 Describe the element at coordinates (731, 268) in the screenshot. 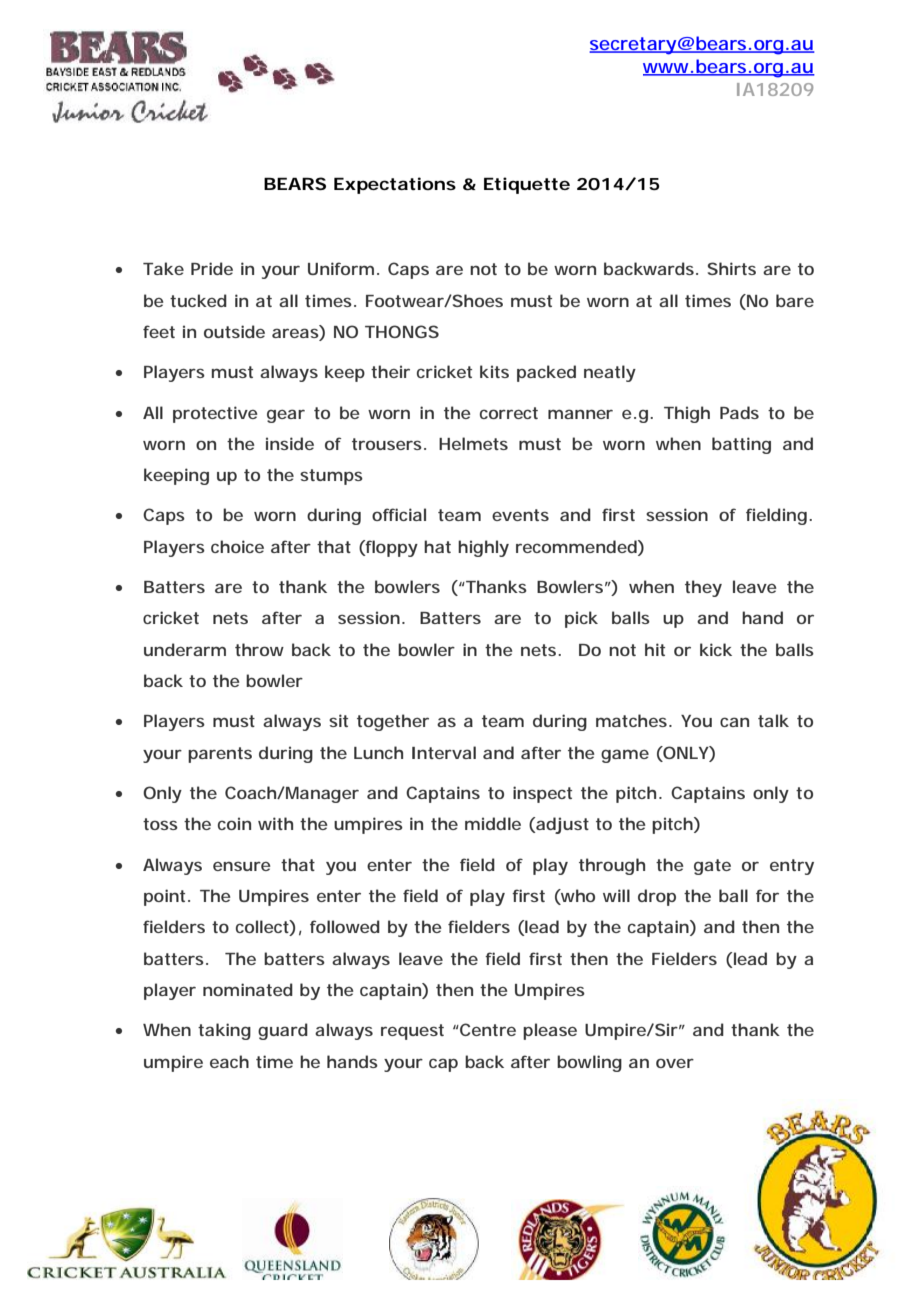

I see `Shirts` at that location.
